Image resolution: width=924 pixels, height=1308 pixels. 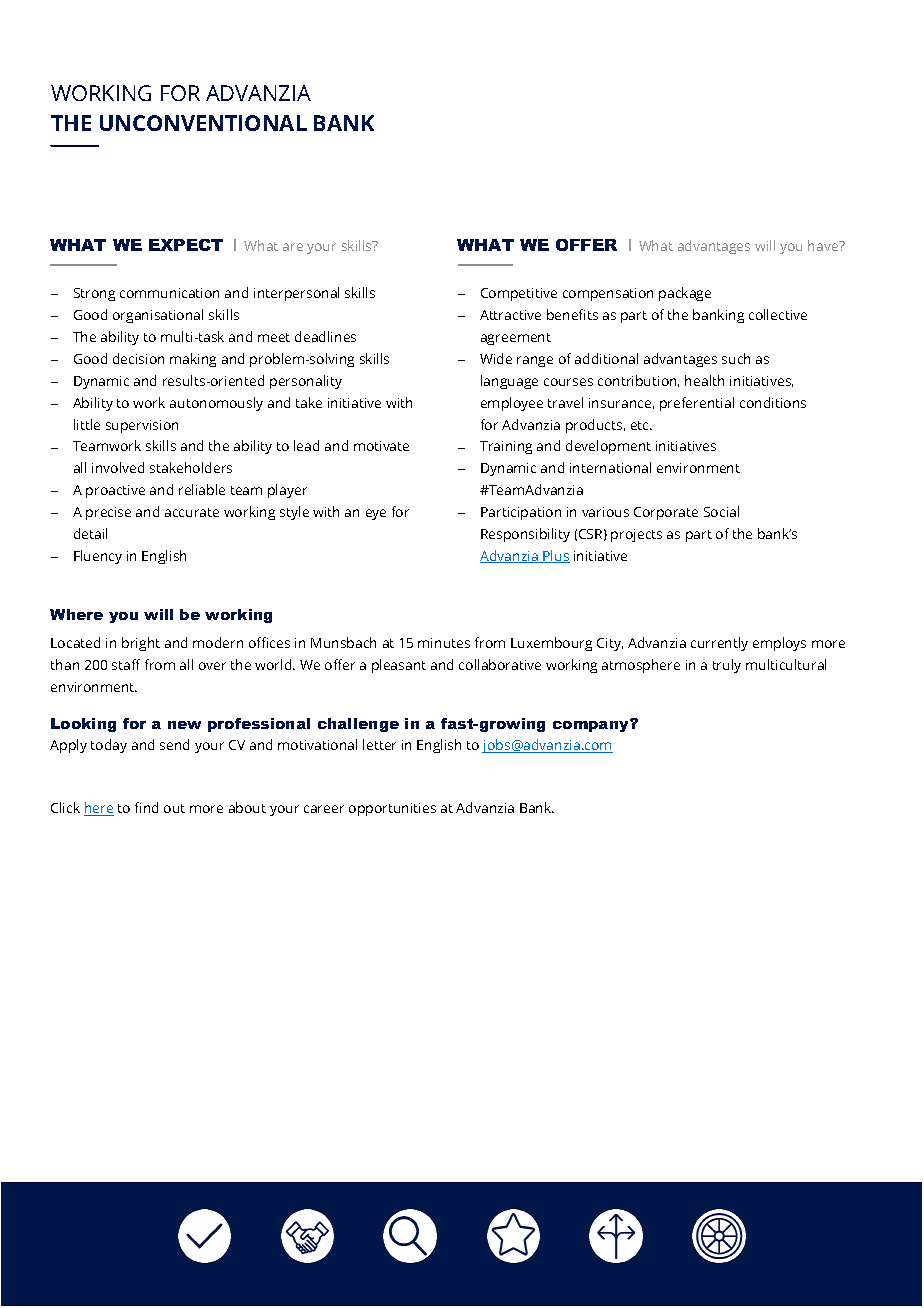 What do you see at coordinates (519, 294) in the image?
I see `Competitive` at bounding box center [519, 294].
